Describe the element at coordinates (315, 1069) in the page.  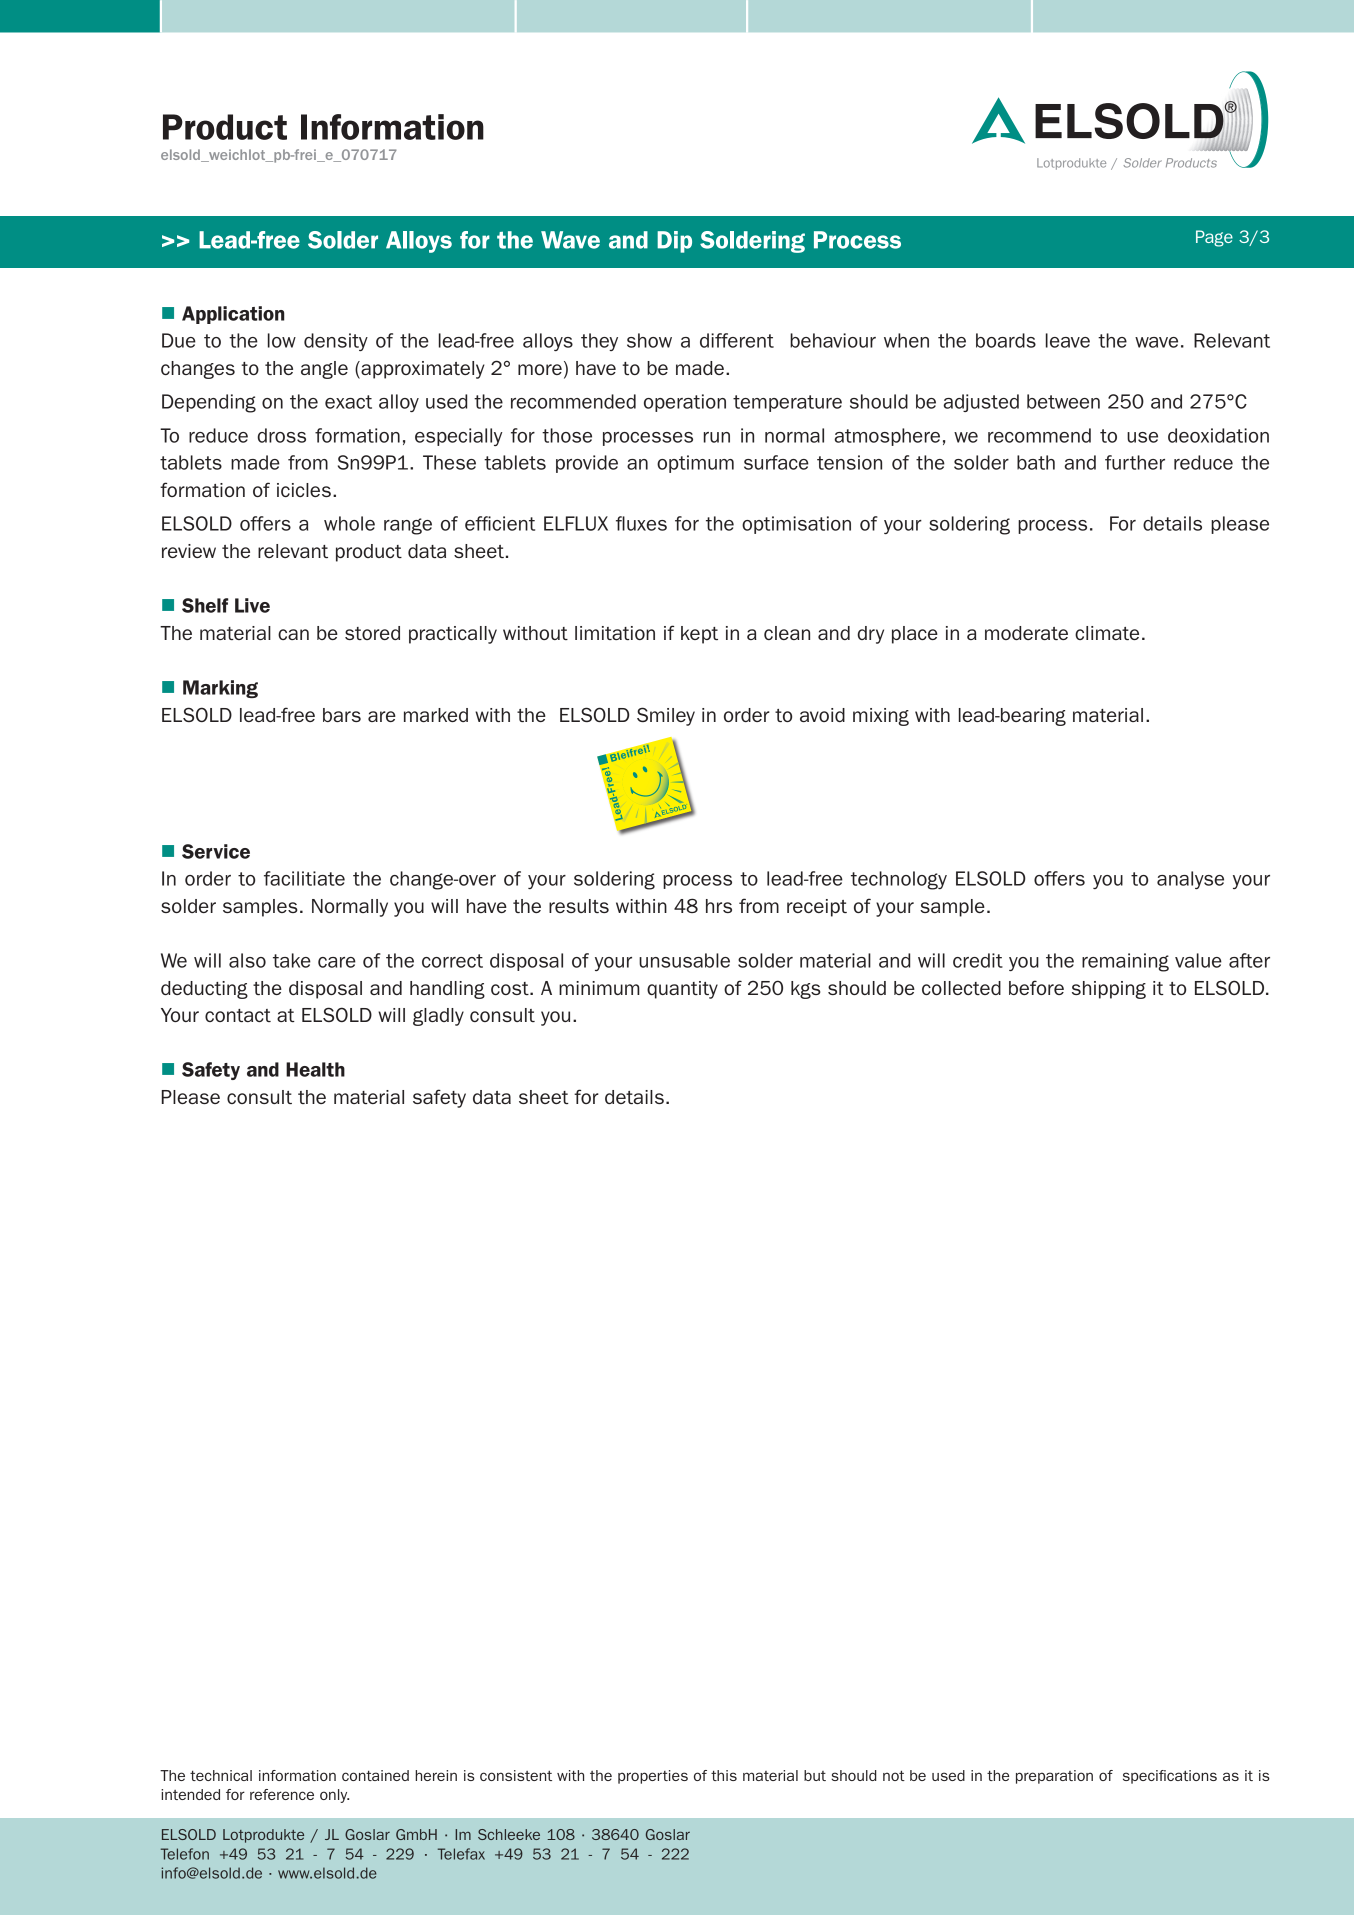
I see `Health` at that location.
